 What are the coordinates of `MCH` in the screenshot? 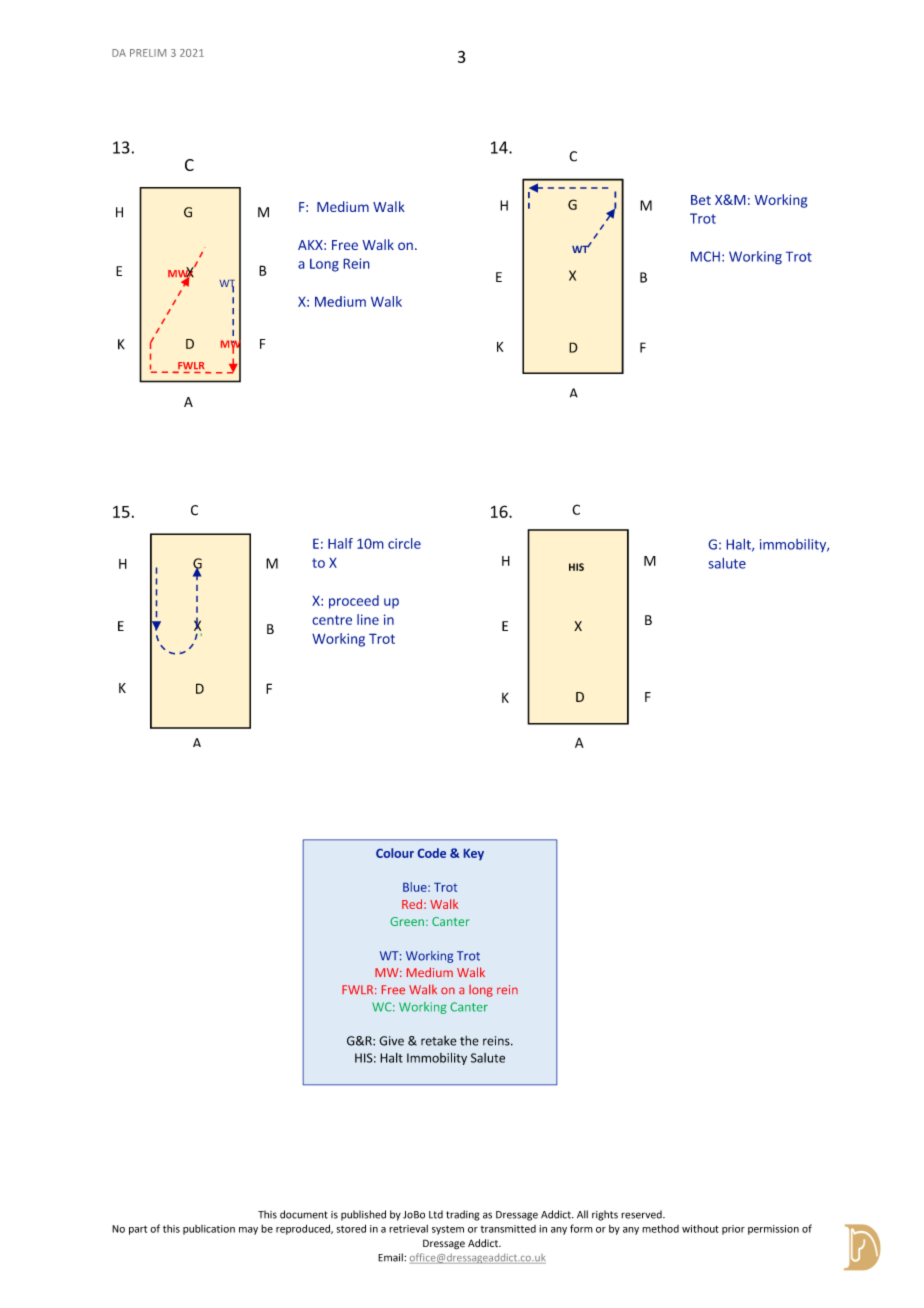 It's located at (705, 256).
